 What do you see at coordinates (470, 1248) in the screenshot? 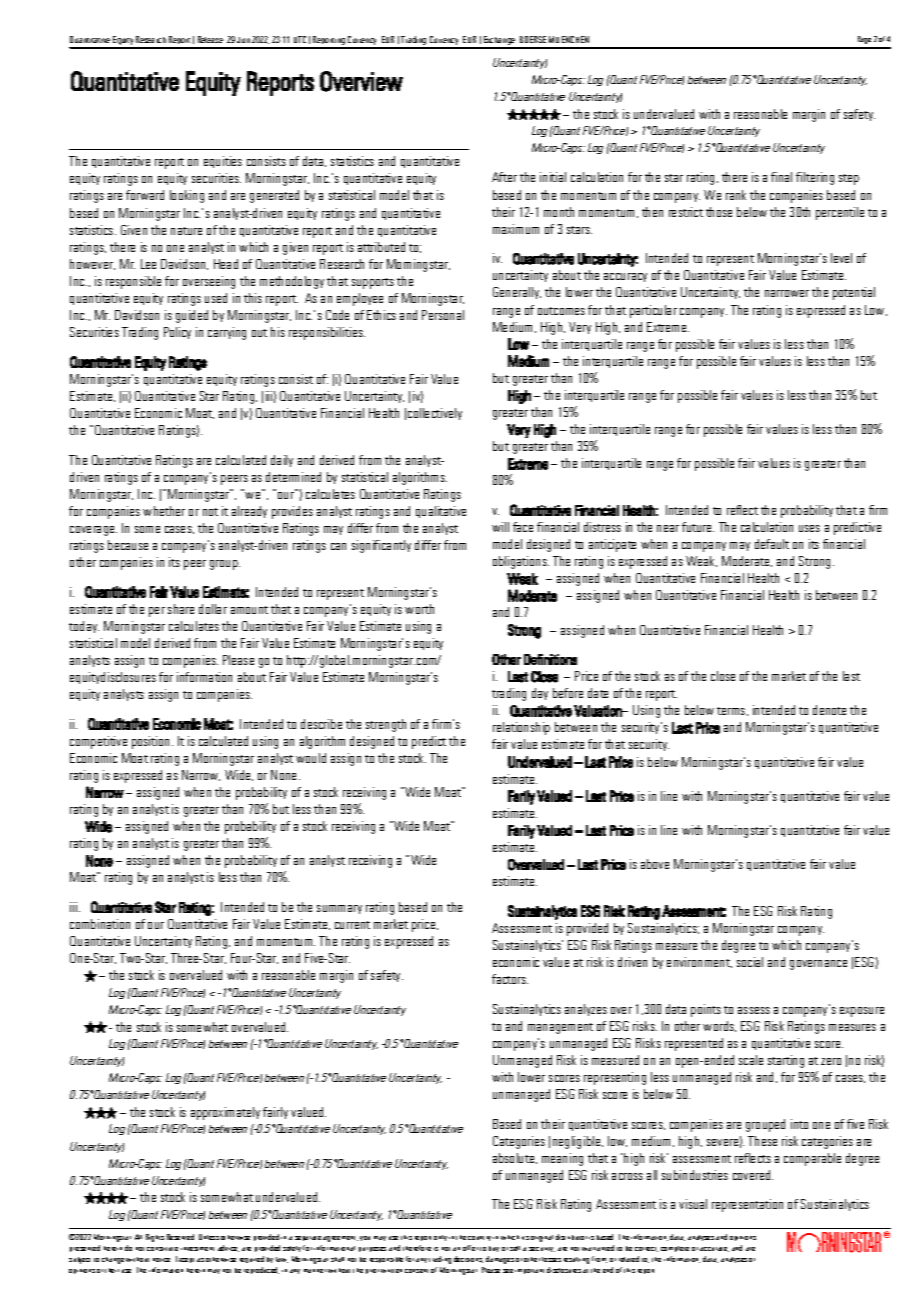
I see `offer` at bounding box center [470, 1248].
